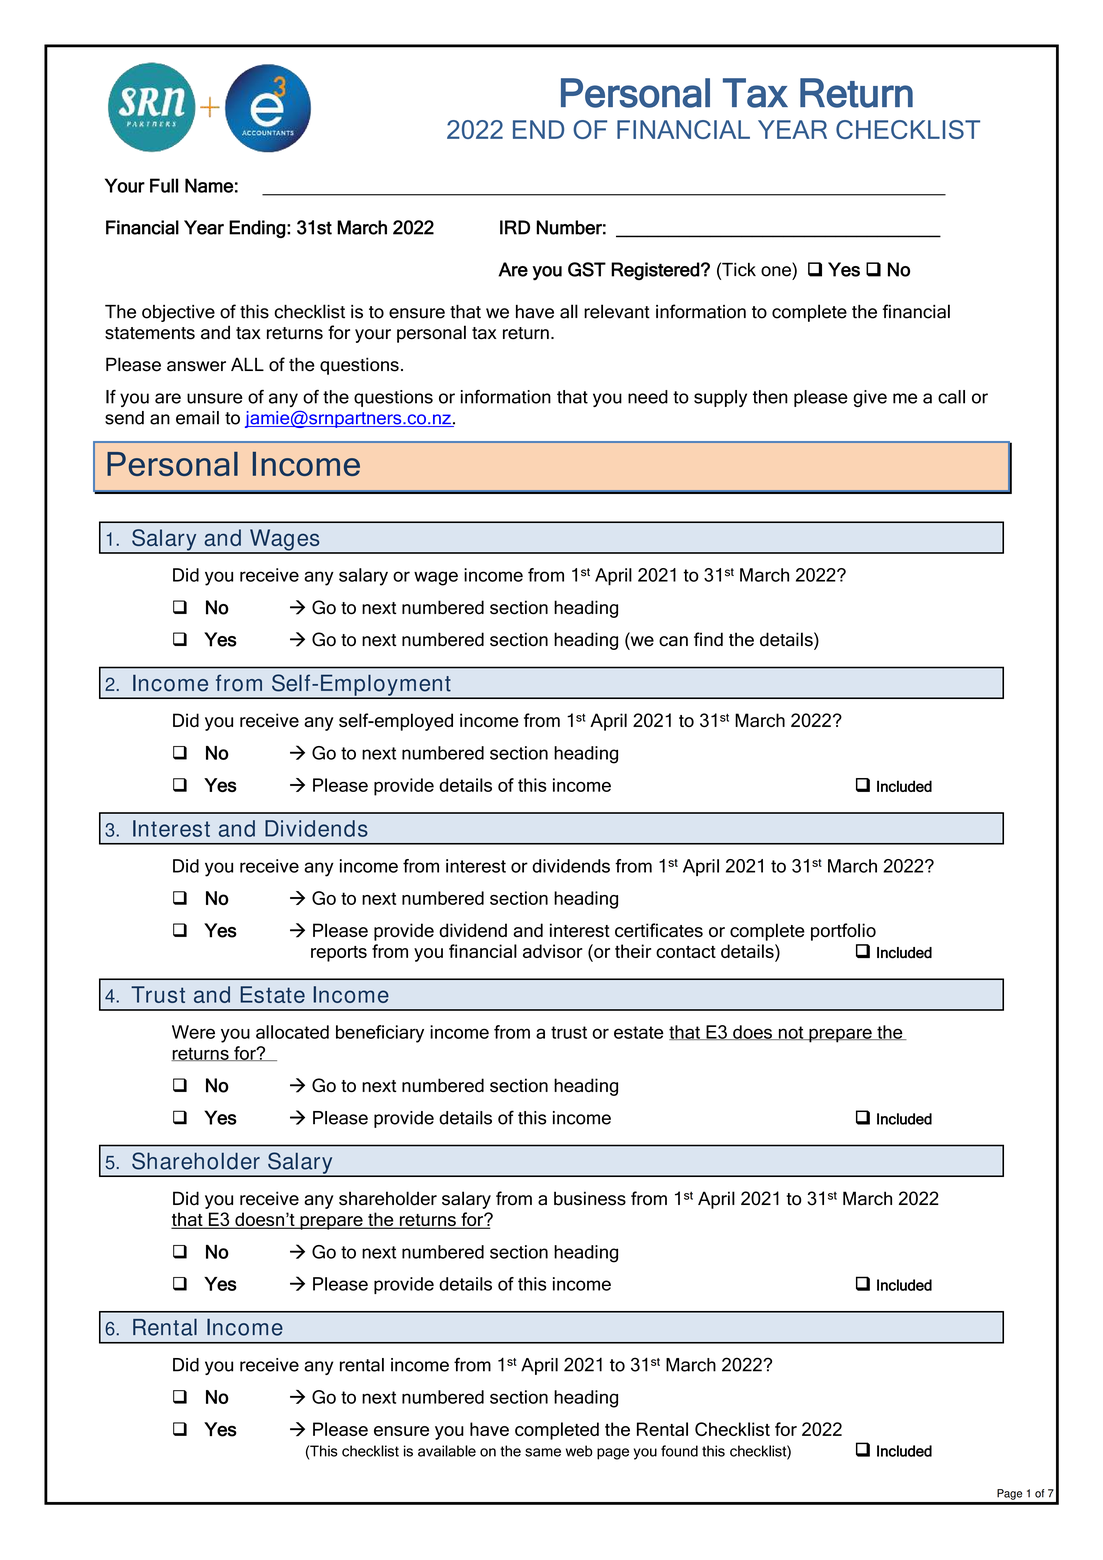 Image resolution: width=1103 pixels, height=1560 pixels. What do you see at coordinates (257, 229) in the screenshot?
I see `Ending` at bounding box center [257, 229].
